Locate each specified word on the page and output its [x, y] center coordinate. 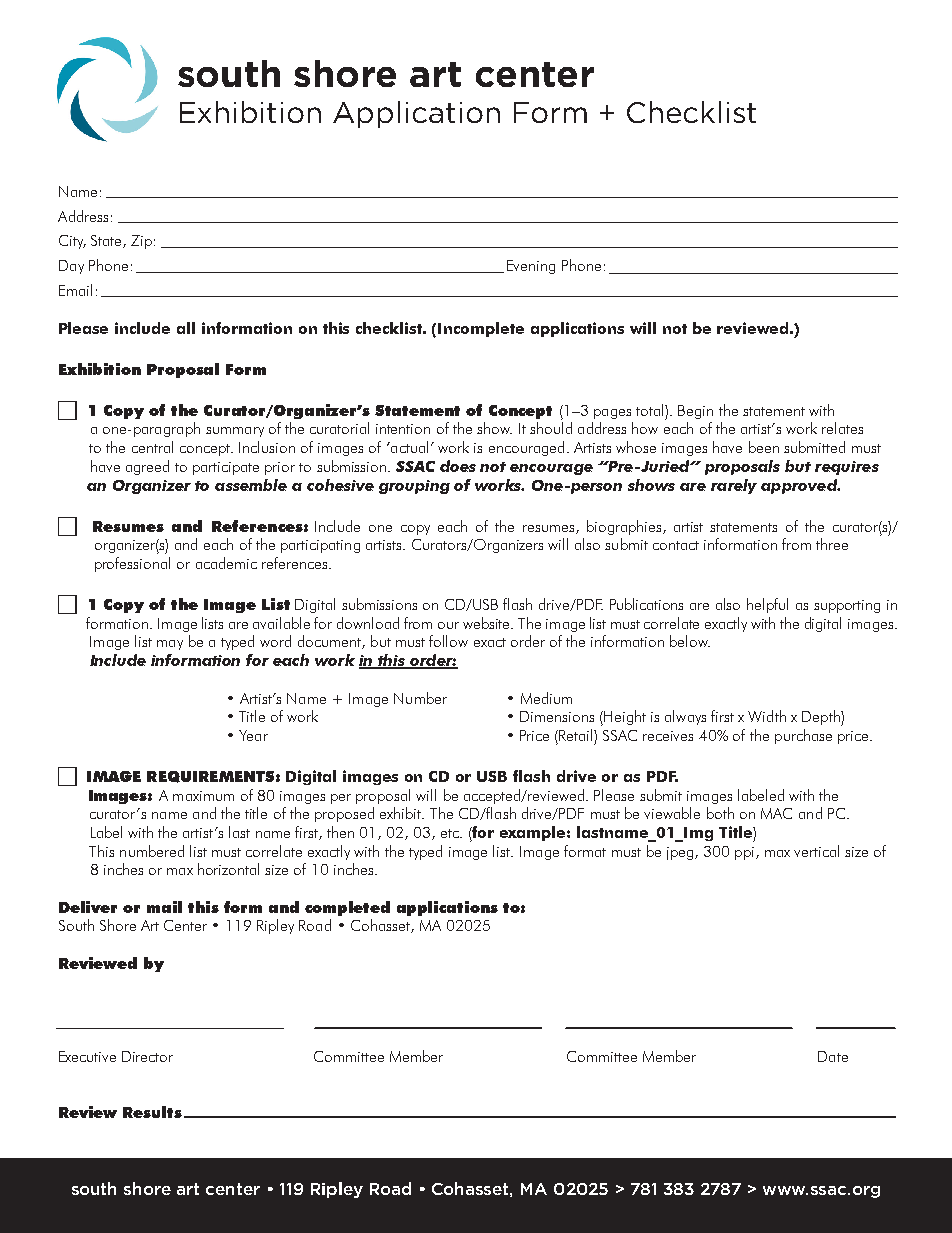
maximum [203, 796]
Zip [141, 242]
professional [132, 564]
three [832, 544]
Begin [695, 412]
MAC [776, 813]
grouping [414, 487]
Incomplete [481, 329]
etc [451, 833]
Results [152, 1112]
